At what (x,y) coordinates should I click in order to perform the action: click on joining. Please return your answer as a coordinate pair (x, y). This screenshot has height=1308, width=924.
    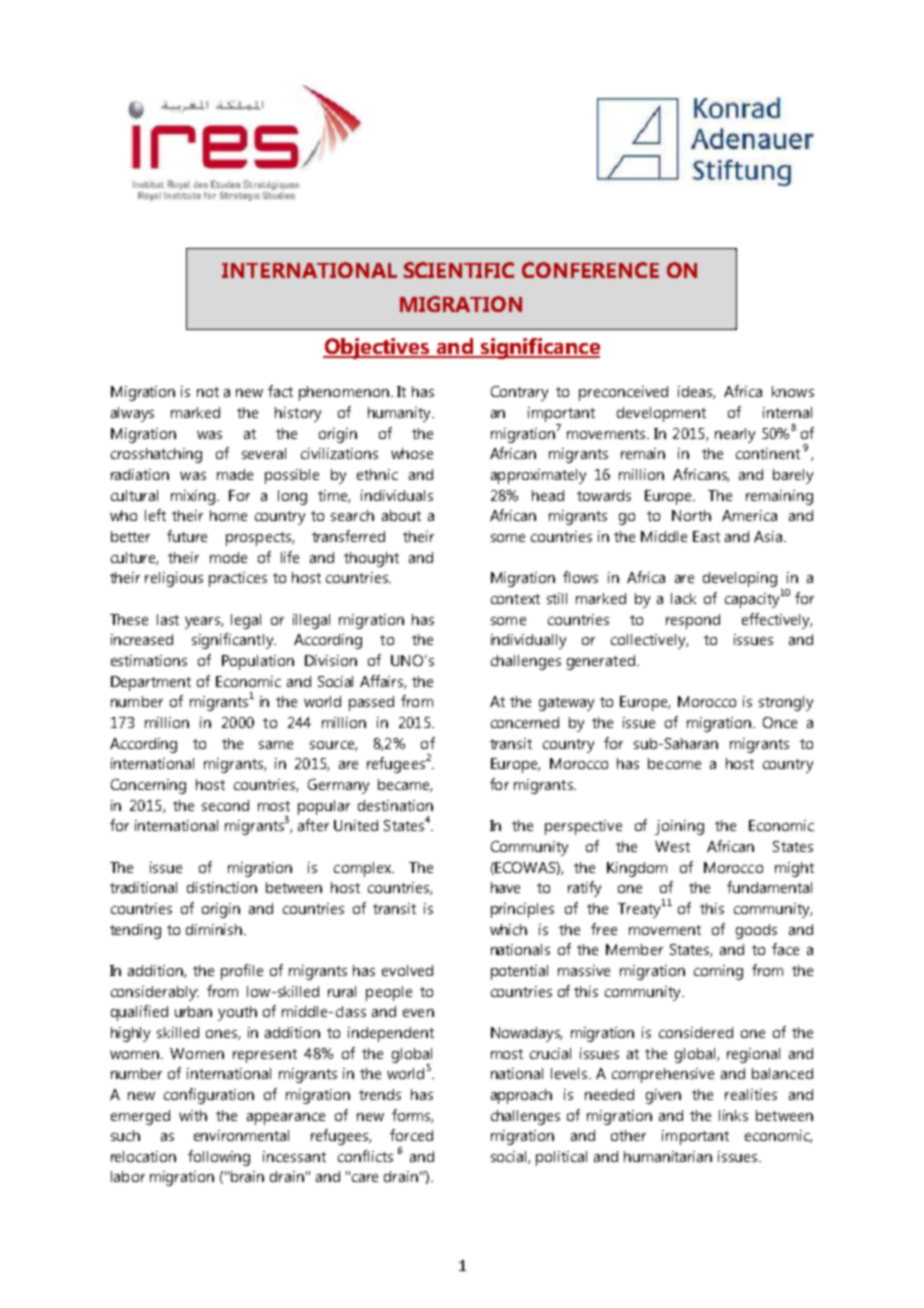
    Looking at the image, I should click on (679, 827).
